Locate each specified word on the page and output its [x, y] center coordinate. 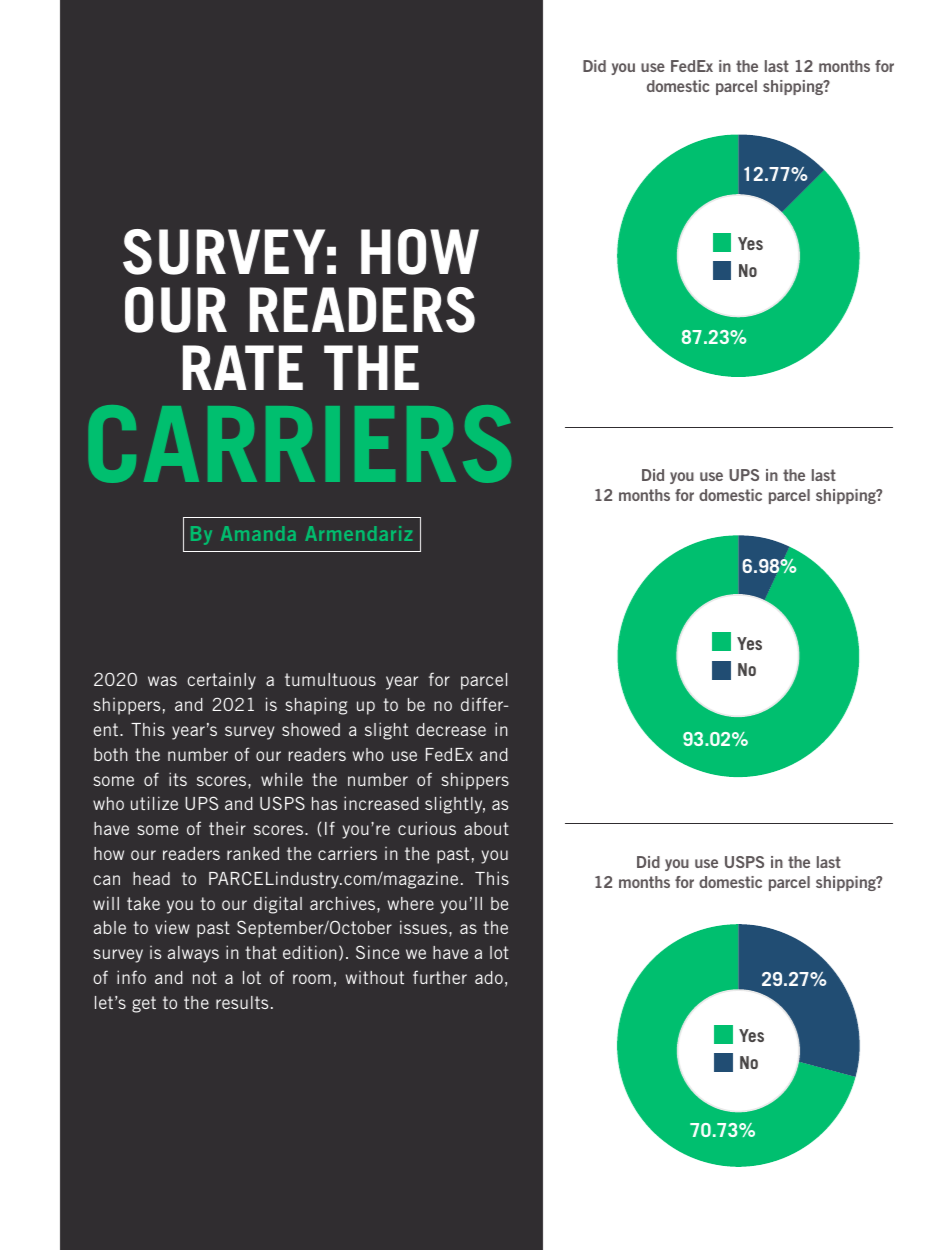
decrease [451, 729]
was [162, 681]
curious [427, 828]
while [282, 779]
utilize [154, 803]
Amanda [258, 533]
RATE [243, 367]
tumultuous [330, 679]
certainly [221, 681]
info [131, 977]
